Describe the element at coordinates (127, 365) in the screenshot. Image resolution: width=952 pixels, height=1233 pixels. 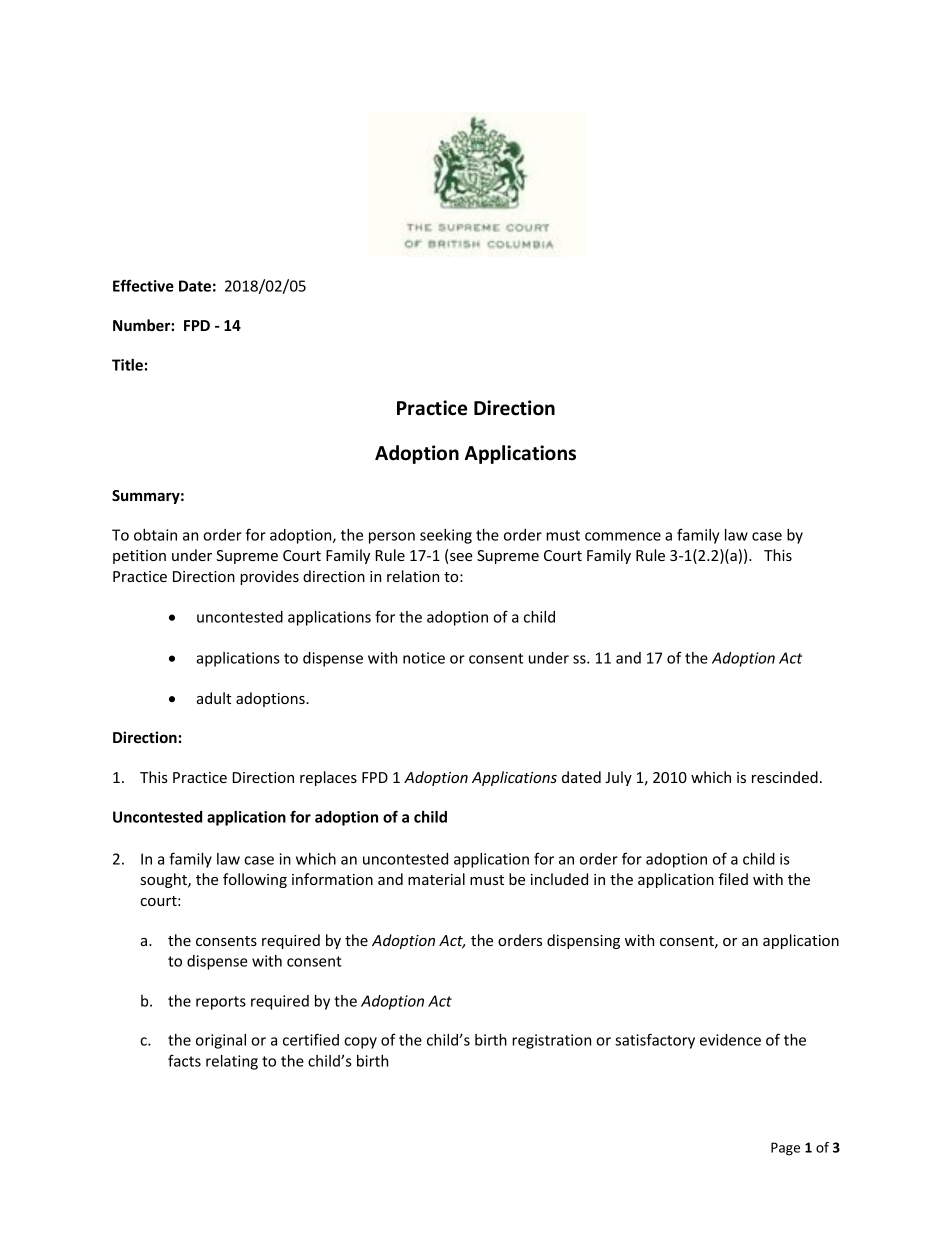
I see `Title` at that location.
